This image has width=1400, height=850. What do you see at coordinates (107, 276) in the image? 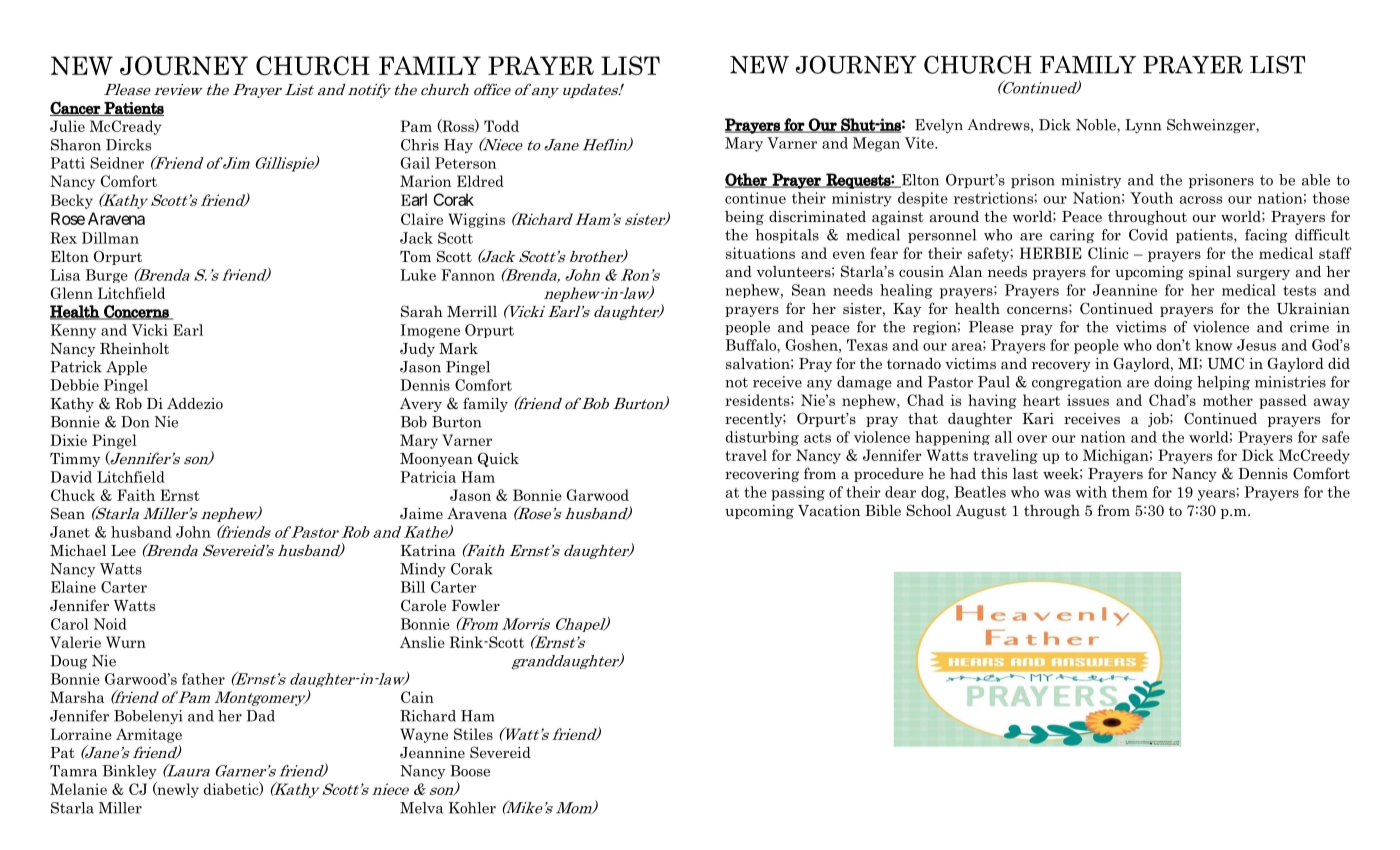
I see `Burge` at bounding box center [107, 276].
